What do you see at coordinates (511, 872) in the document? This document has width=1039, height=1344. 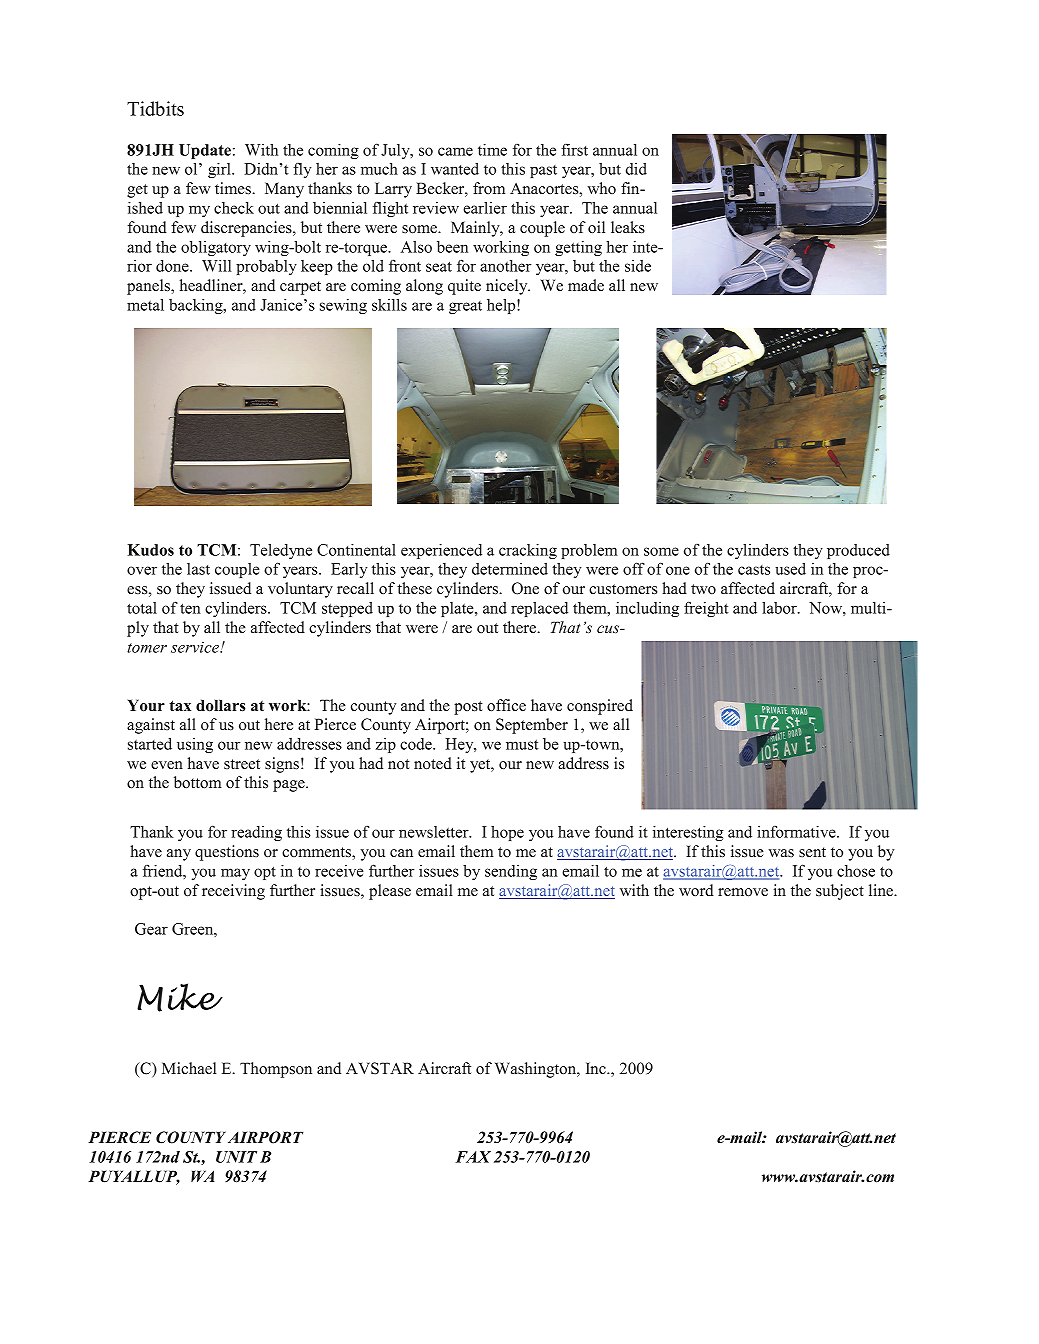 I see `sending` at bounding box center [511, 872].
